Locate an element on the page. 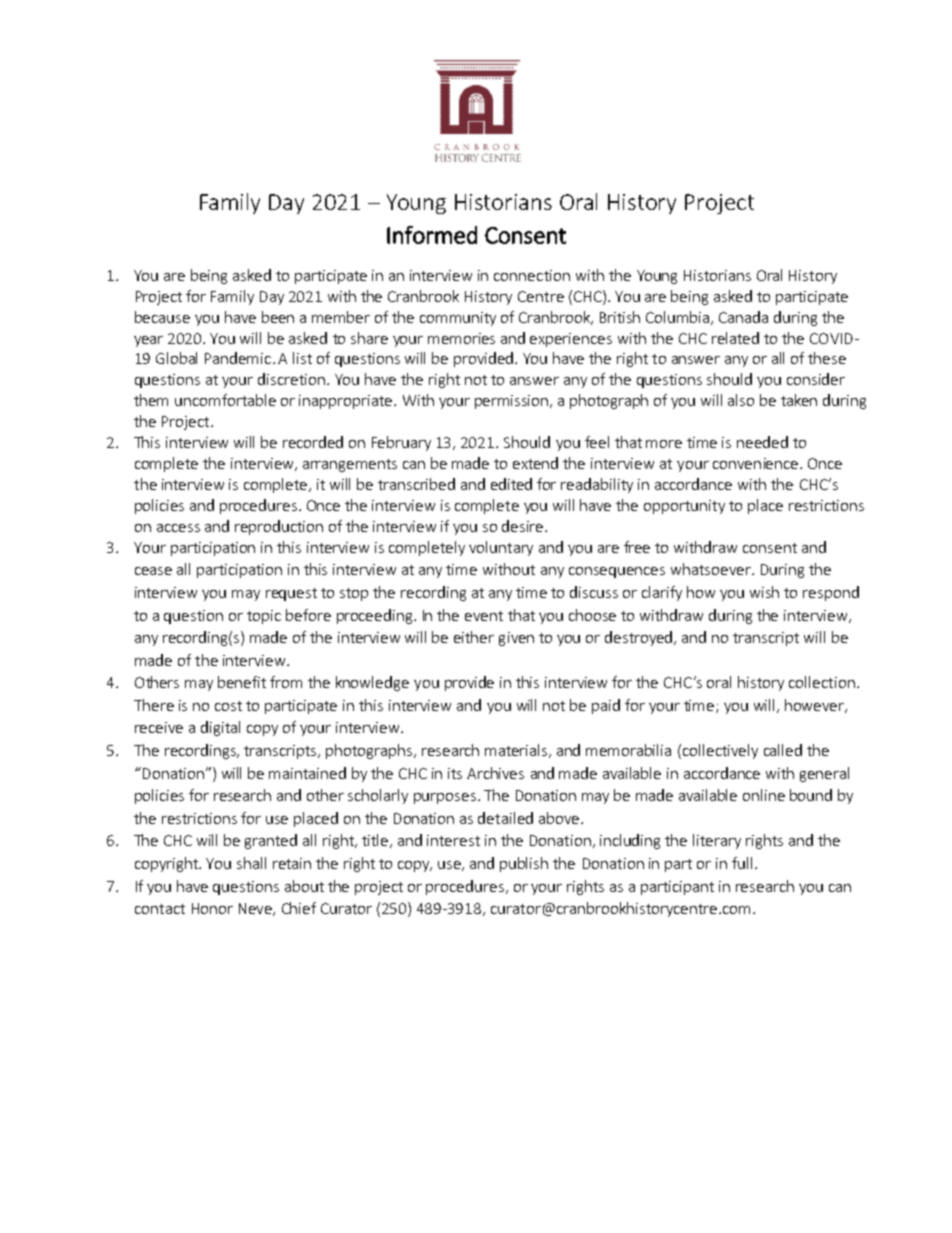  materials is located at coordinates (517, 751).
